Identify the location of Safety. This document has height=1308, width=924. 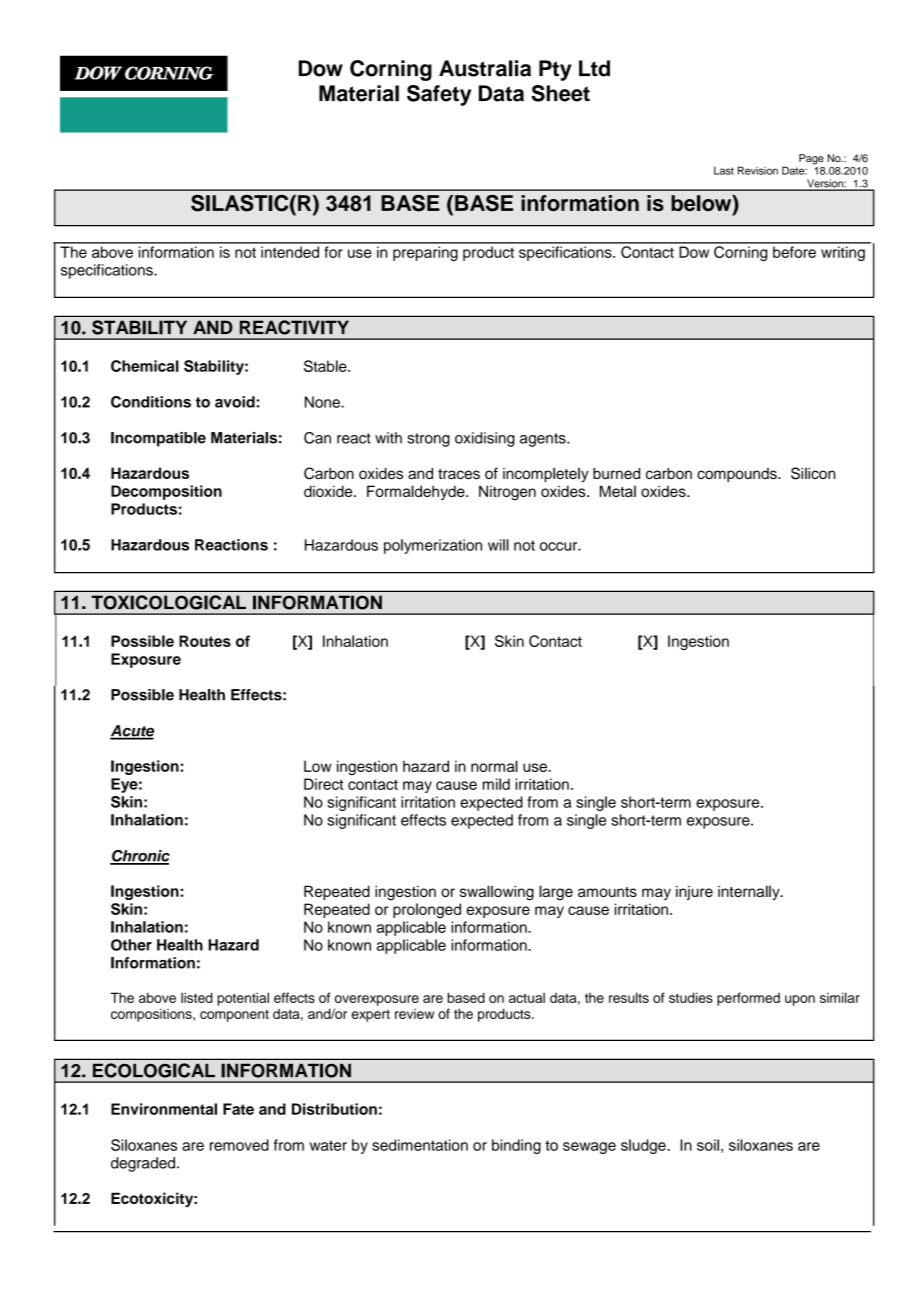
(439, 95).
